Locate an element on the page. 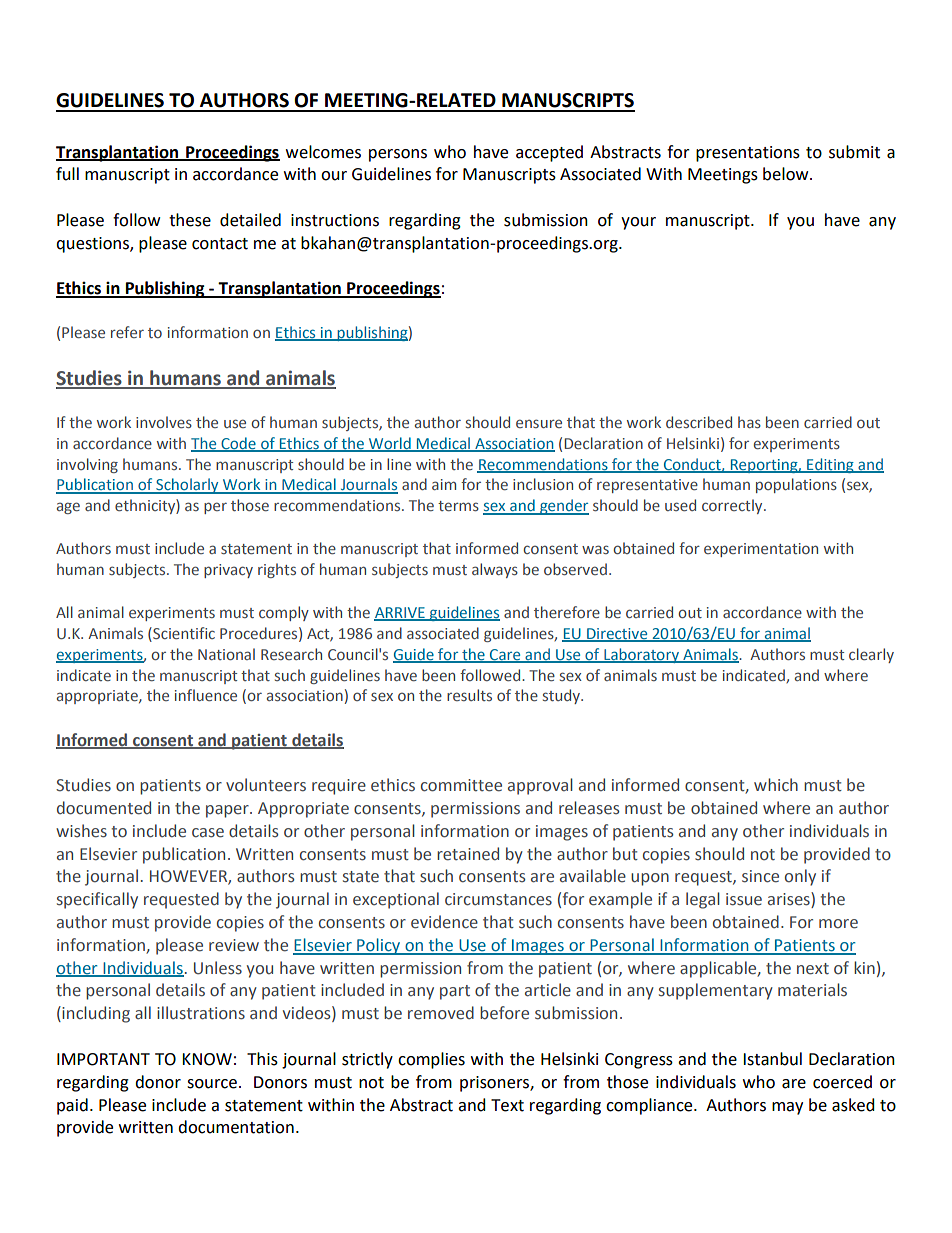  involves is located at coordinates (164, 422).
